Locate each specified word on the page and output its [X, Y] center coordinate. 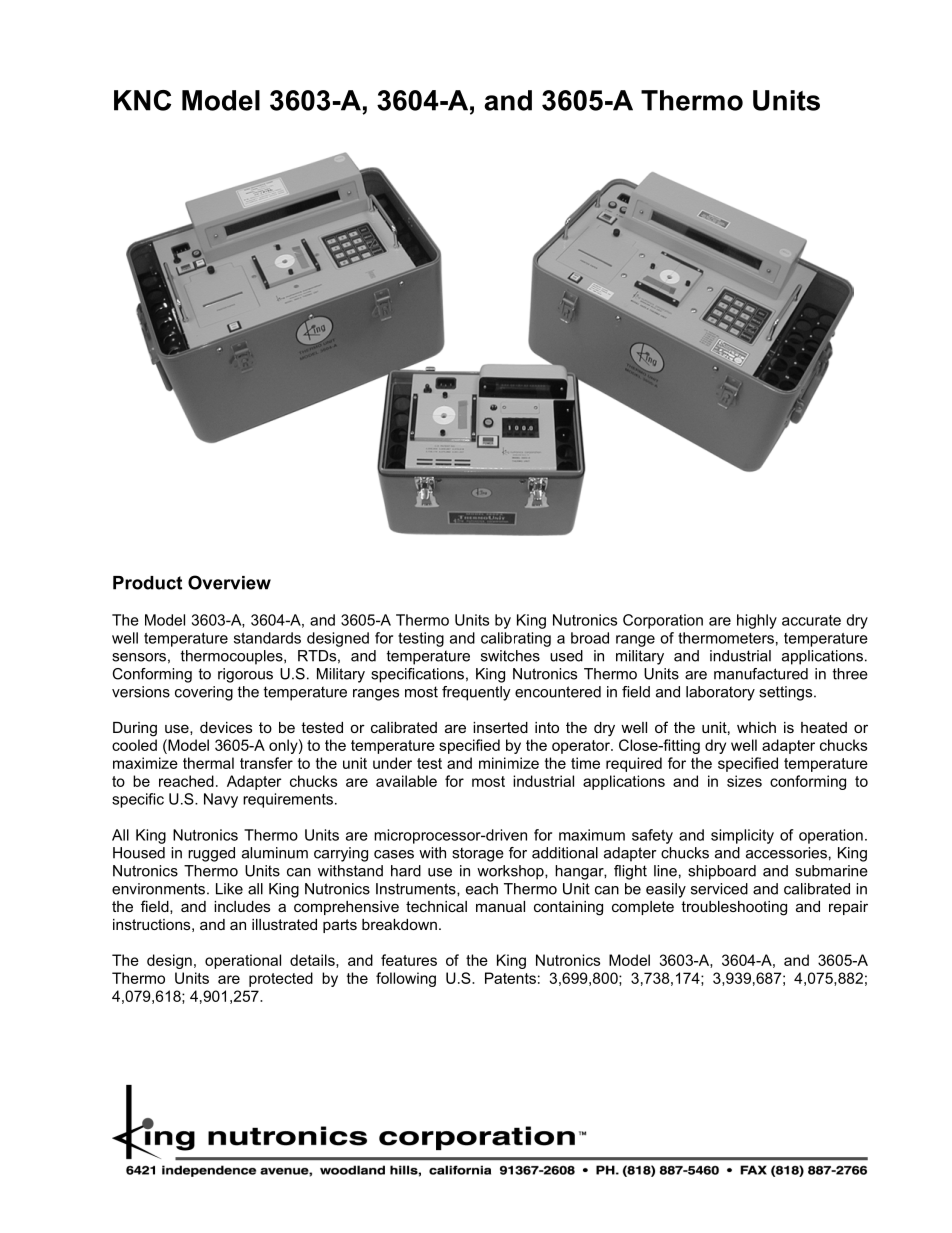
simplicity [742, 836]
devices [226, 727]
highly [757, 621]
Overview [229, 582]
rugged [211, 854]
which [756, 727]
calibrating [516, 639]
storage [478, 854]
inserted [500, 727]
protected [281, 979]
